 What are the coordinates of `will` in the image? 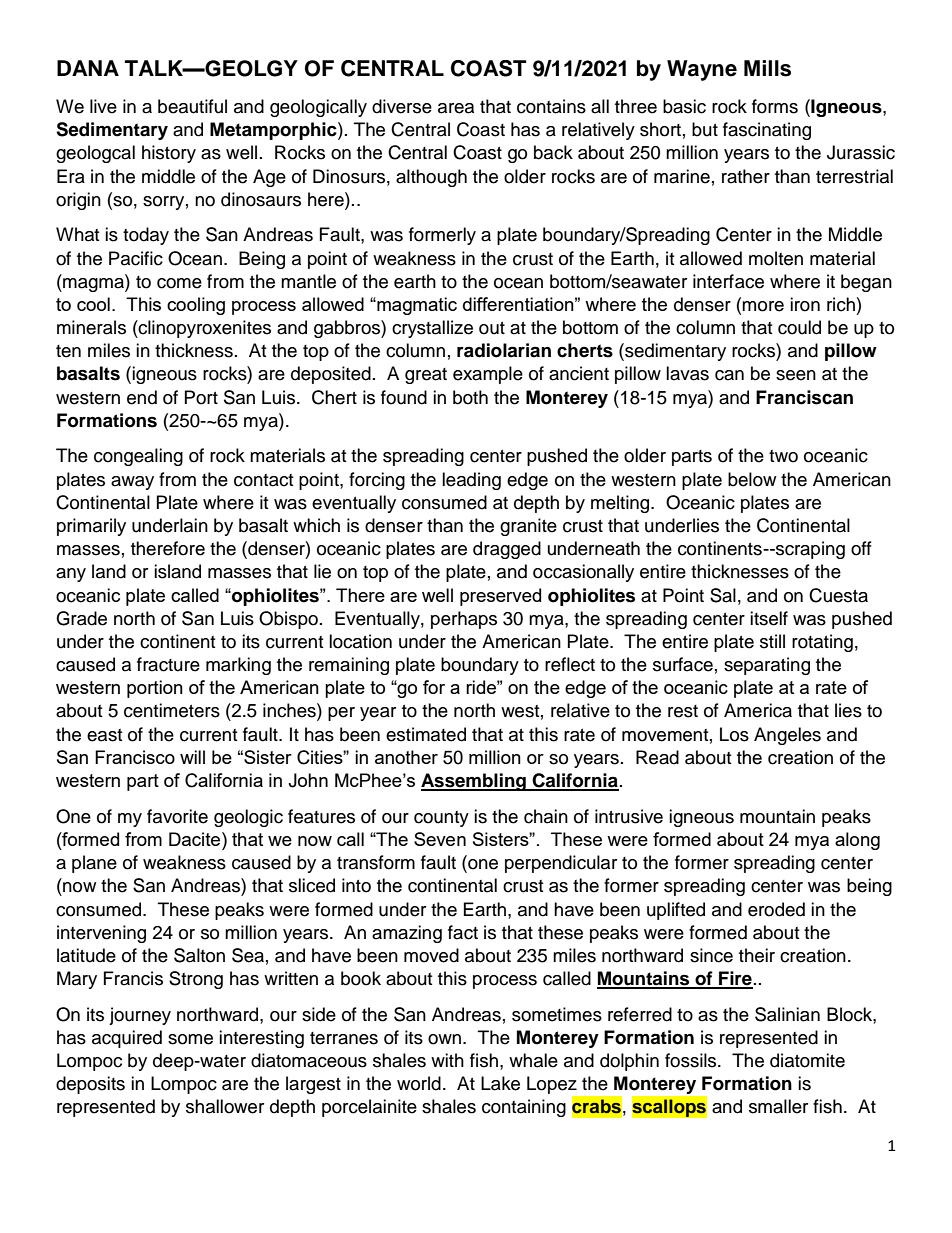 It's located at (192, 757).
